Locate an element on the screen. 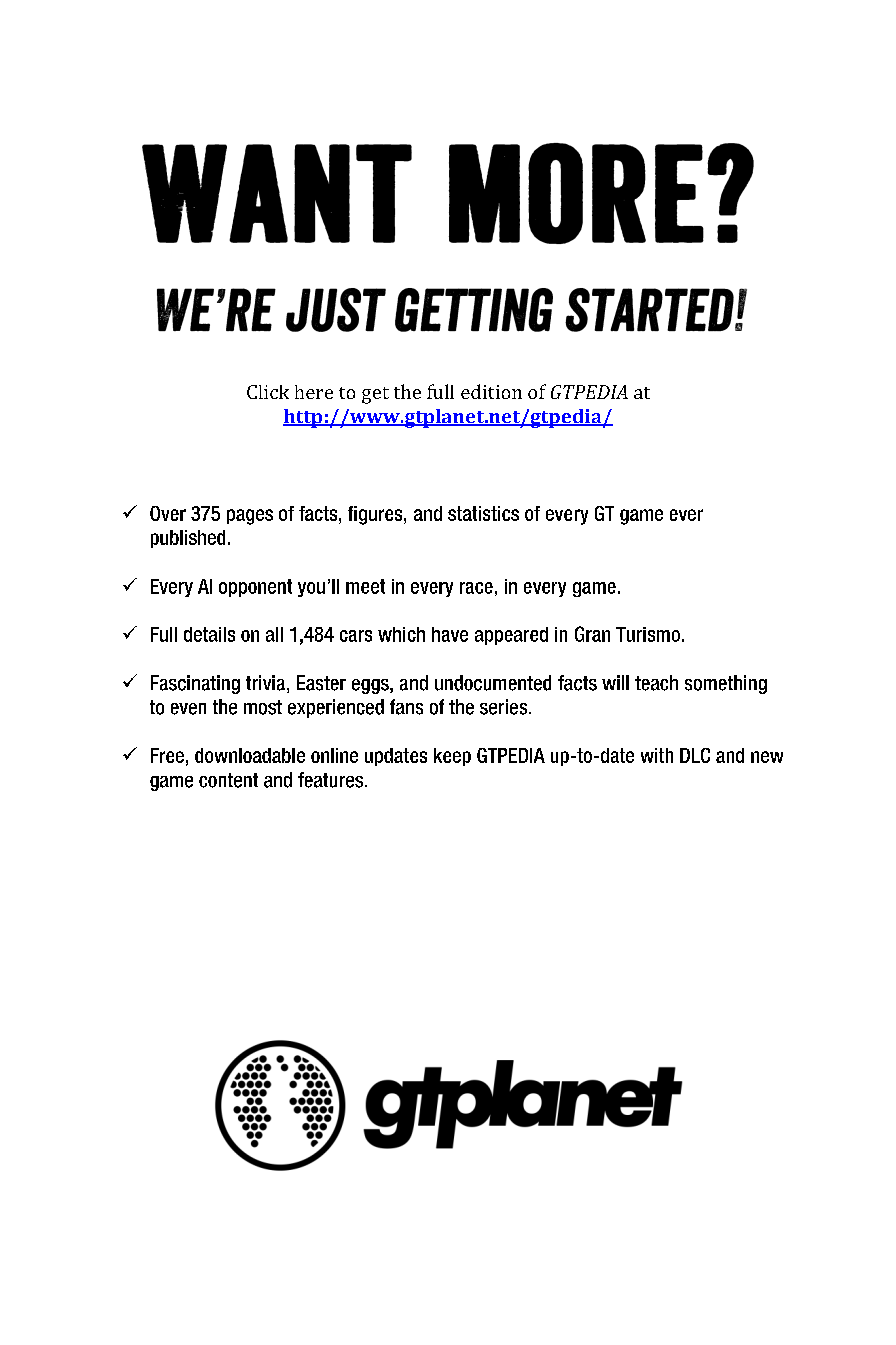 The image size is (896, 1345). undocumented is located at coordinates (493, 683).
